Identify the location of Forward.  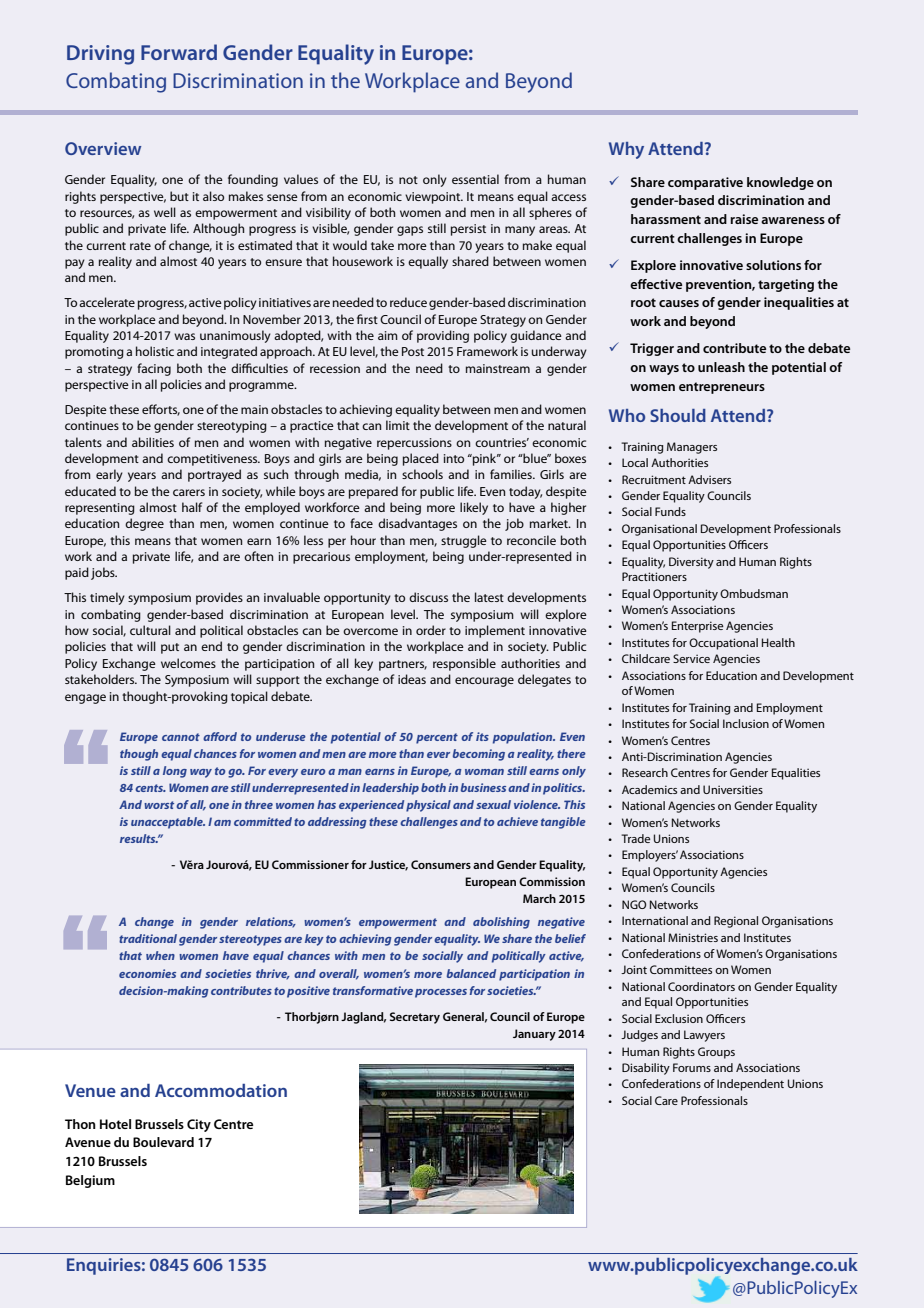
(179, 52).
